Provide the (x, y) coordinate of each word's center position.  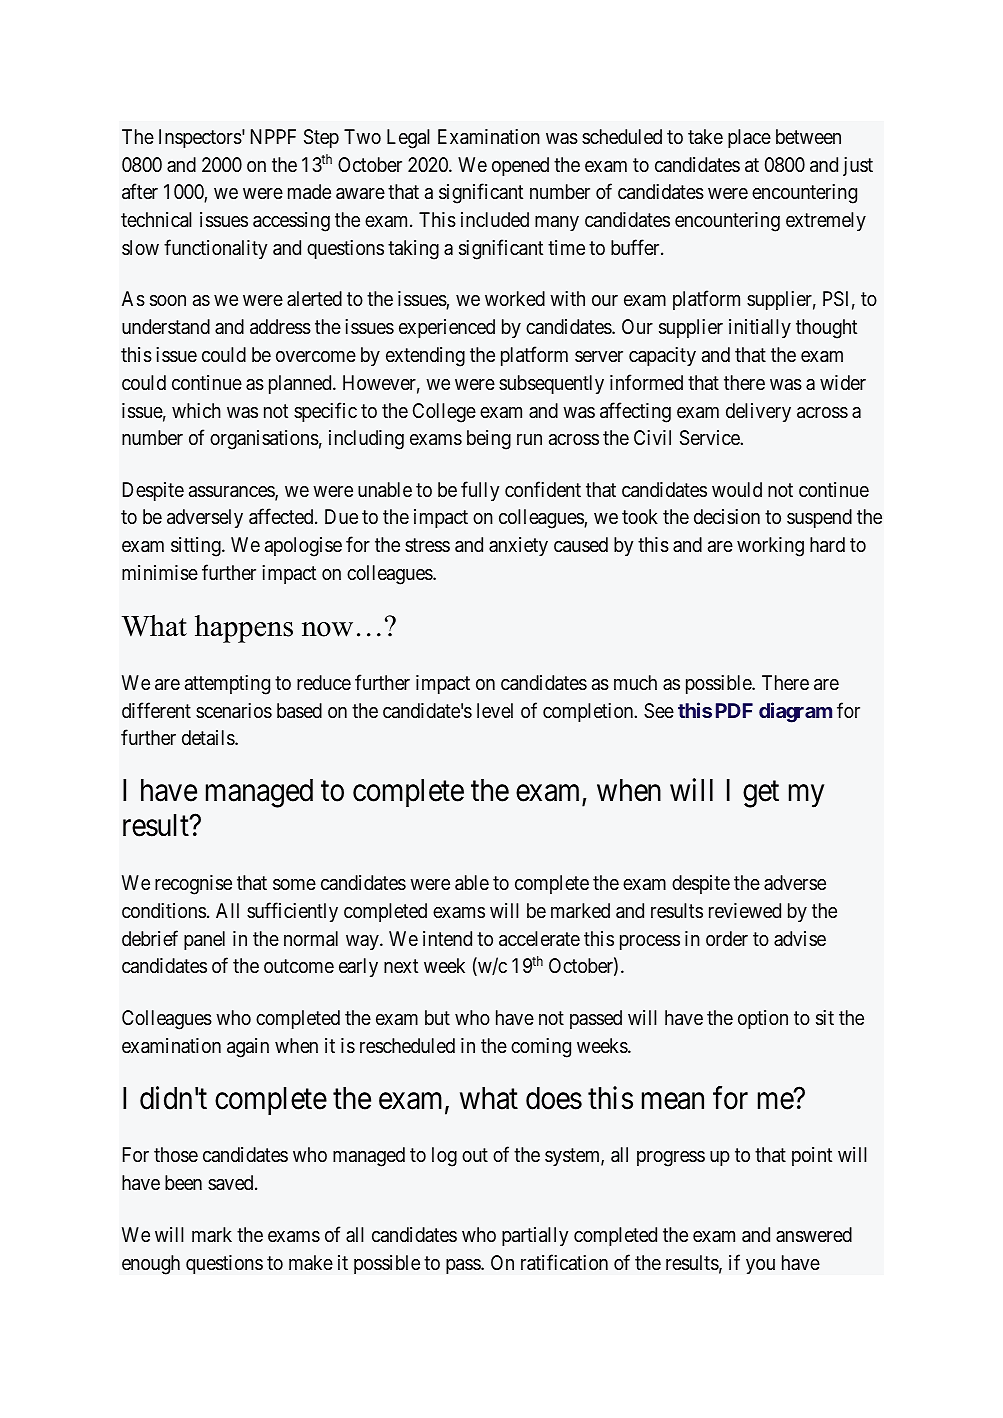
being (489, 440)
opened (520, 166)
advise (800, 938)
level (495, 710)
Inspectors (200, 138)
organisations (264, 440)
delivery (758, 412)
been (183, 1182)
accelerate (539, 939)
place (749, 138)
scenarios (234, 711)
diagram (795, 712)
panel (204, 940)
